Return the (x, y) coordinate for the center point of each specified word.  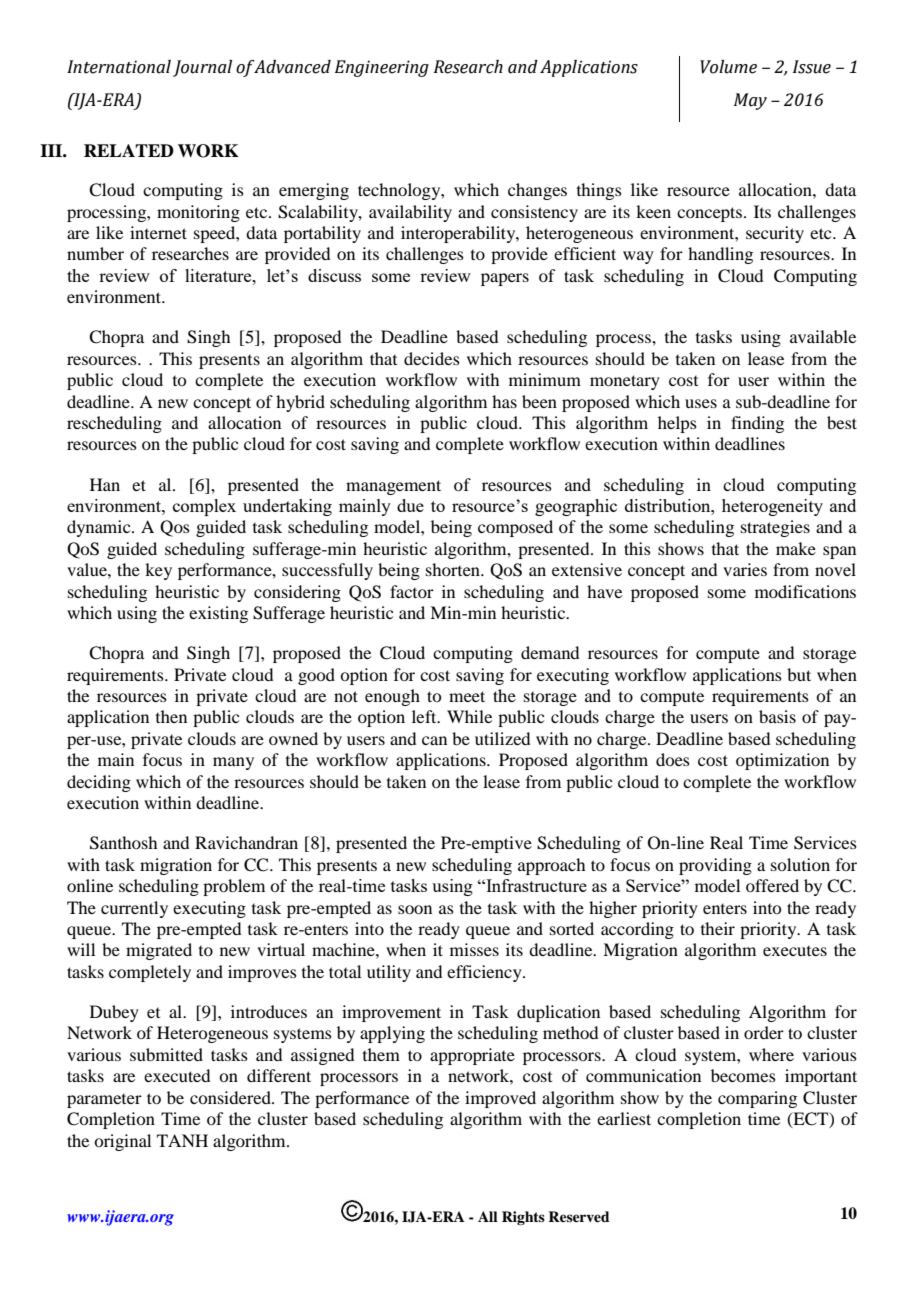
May (750, 101)
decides (432, 358)
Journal (202, 68)
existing (218, 614)
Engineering (382, 68)
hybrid (300, 403)
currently (134, 909)
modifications (805, 591)
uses (701, 403)
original (122, 1142)
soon (415, 909)
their (718, 928)
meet (467, 696)
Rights (523, 1218)
